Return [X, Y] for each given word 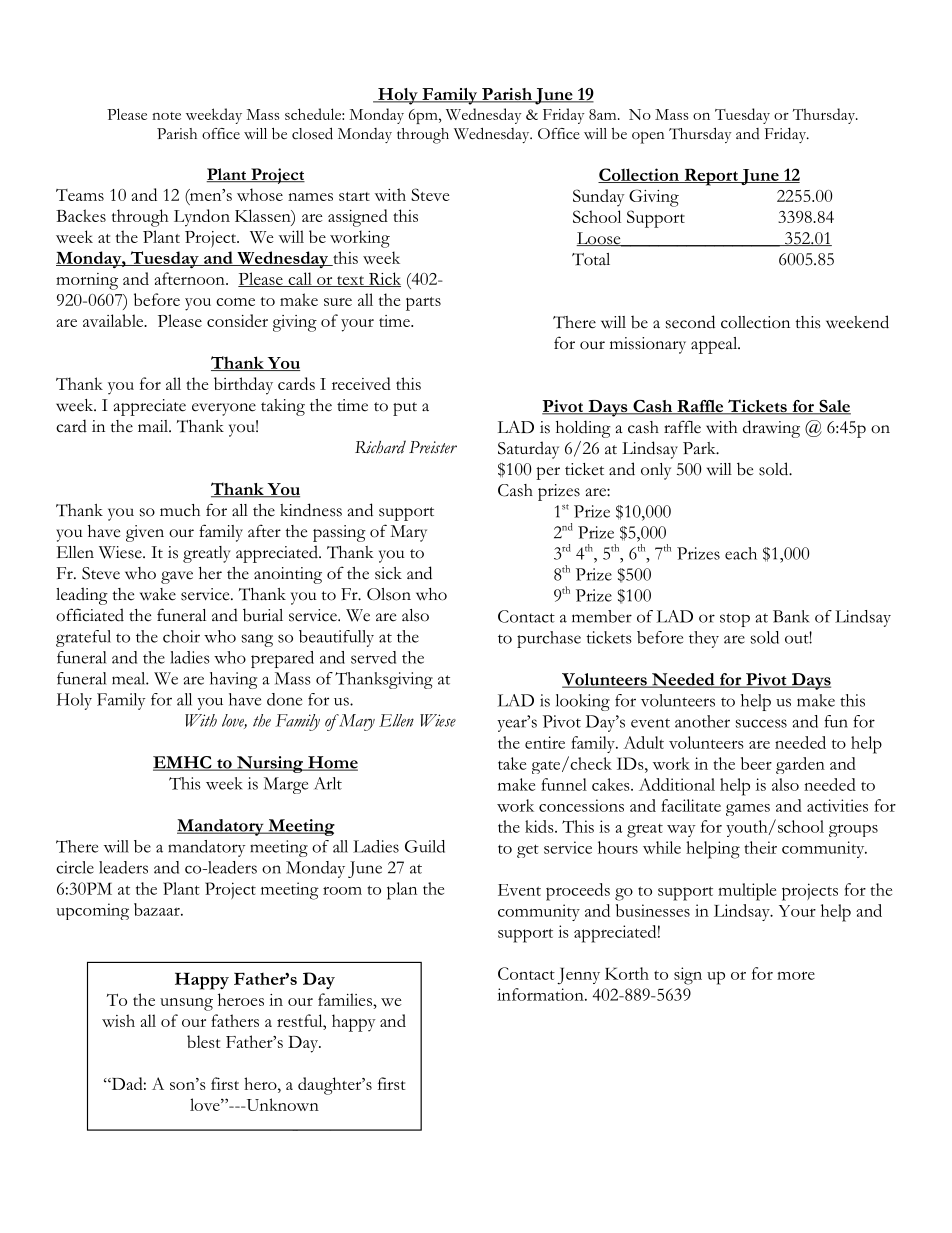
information [541, 994]
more [796, 975]
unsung [186, 1004]
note [166, 116]
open [648, 138]
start [354, 196]
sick [388, 573]
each [741, 553]
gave [177, 577]
